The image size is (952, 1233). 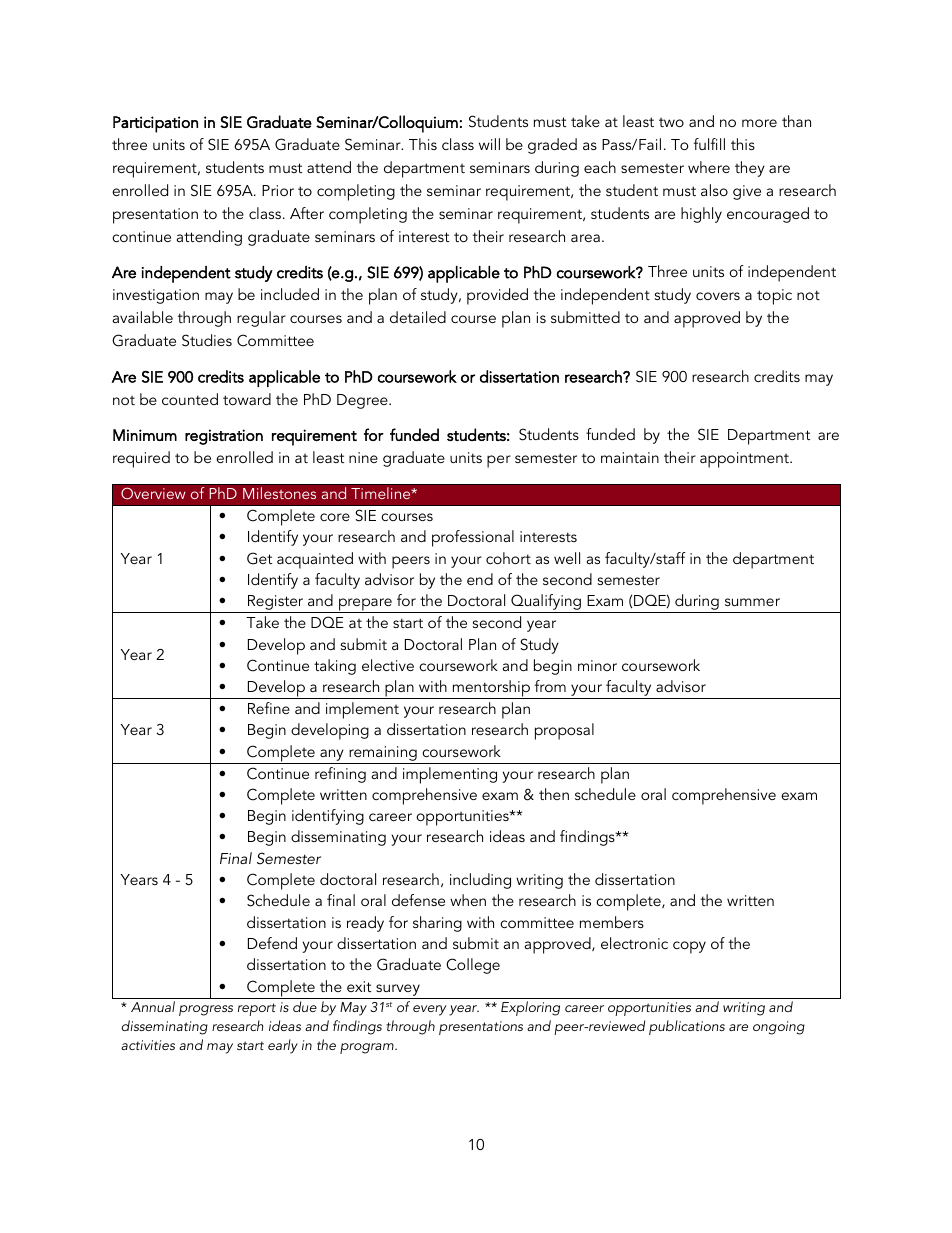 I want to click on will, so click(x=489, y=144).
